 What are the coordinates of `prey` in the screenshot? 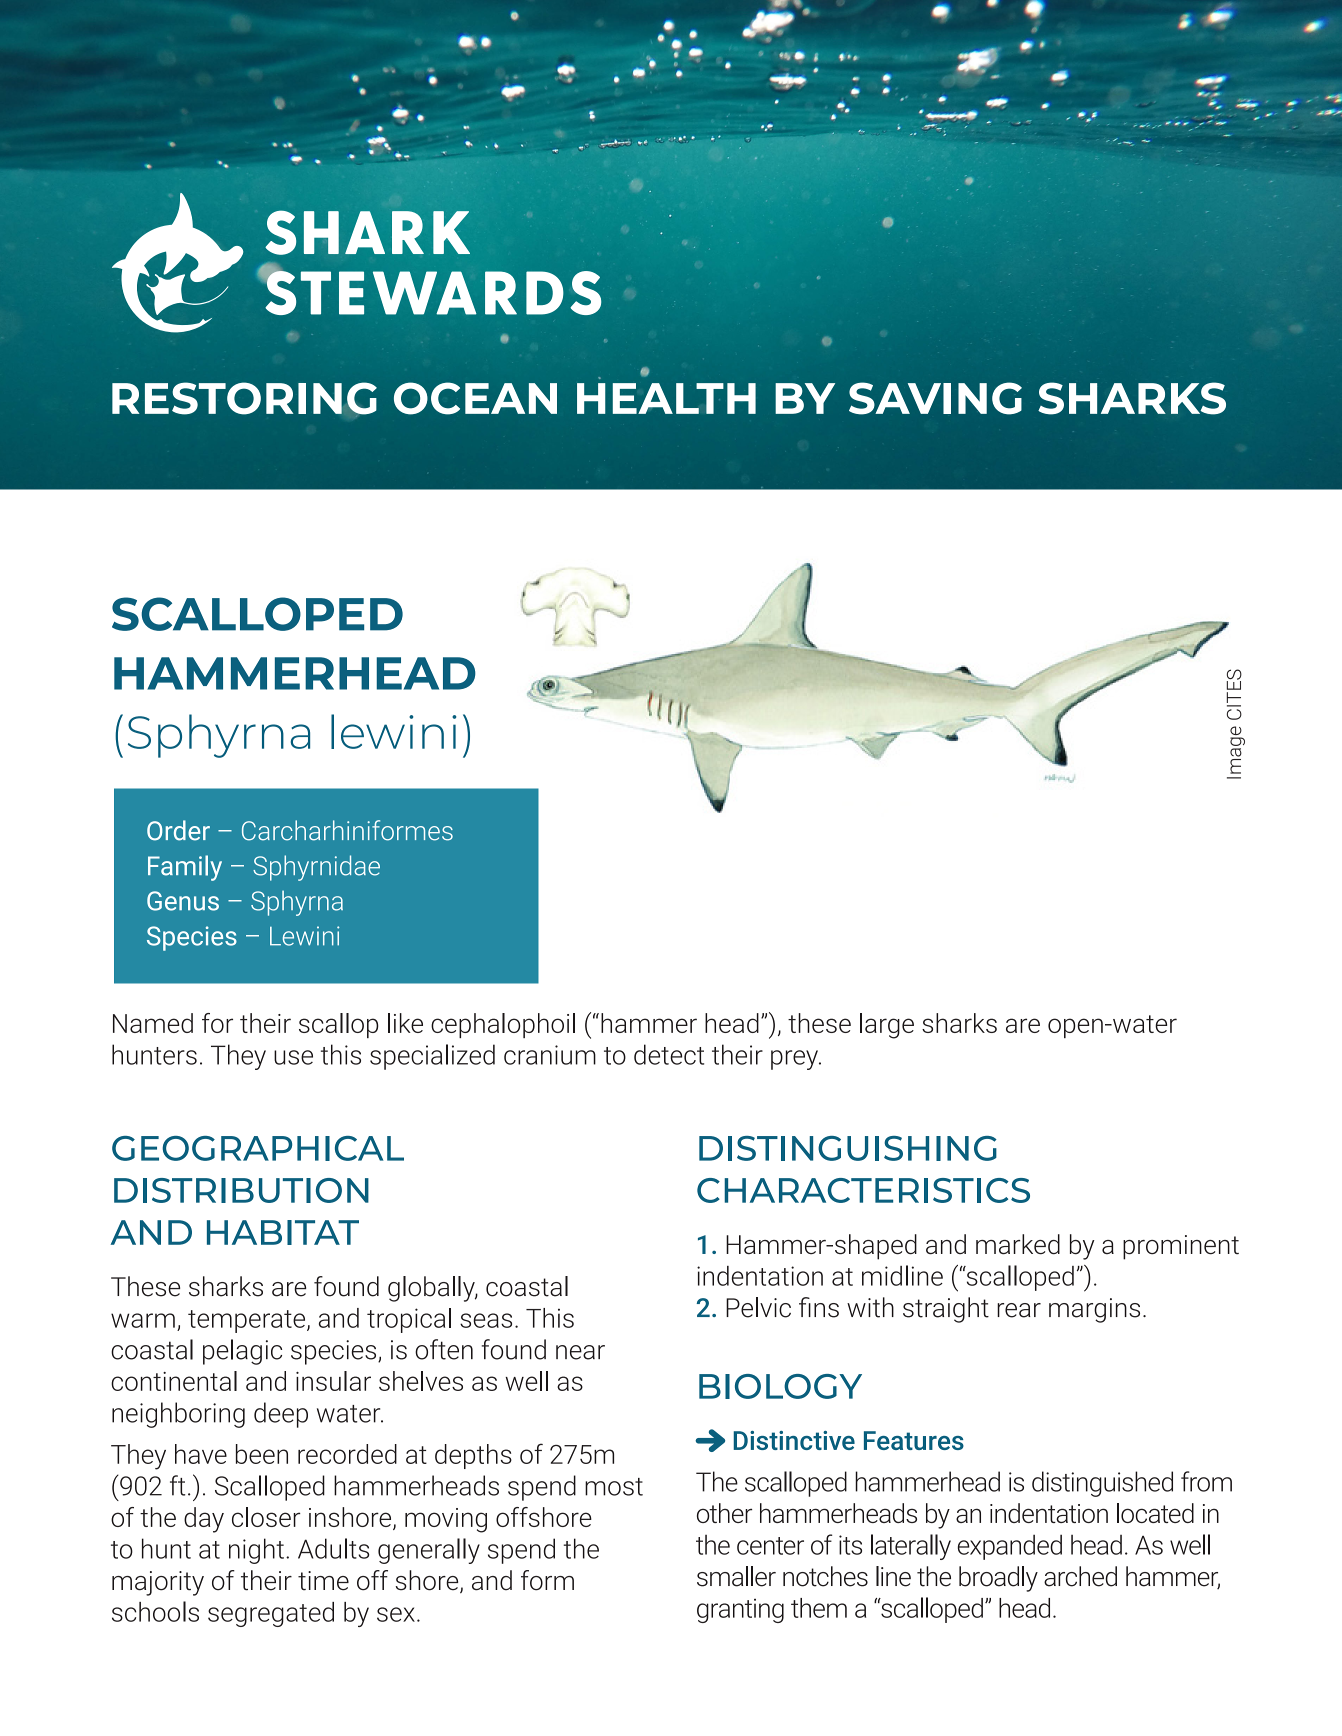 It's located at (795, 1060).
